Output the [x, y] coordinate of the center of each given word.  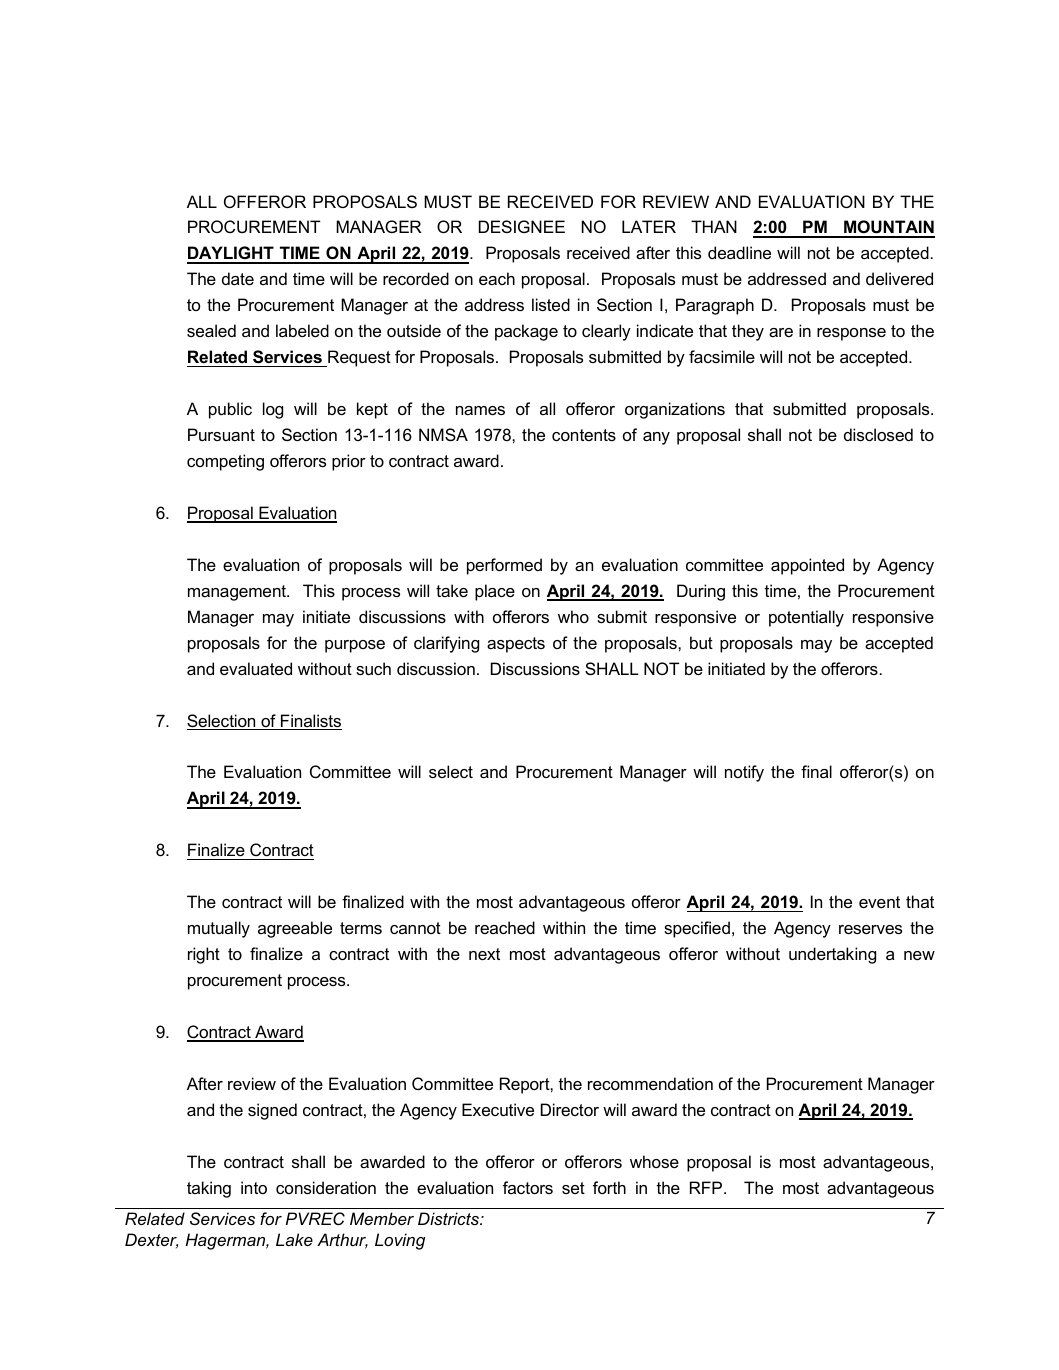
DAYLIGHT [231, 254]
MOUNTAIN [888, 228]
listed [551, 304]
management [238, 593]
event [879, 902]
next [484, 954]
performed [504, 566]
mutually [219, 929]
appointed [807, 566]
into [254, 1187]
